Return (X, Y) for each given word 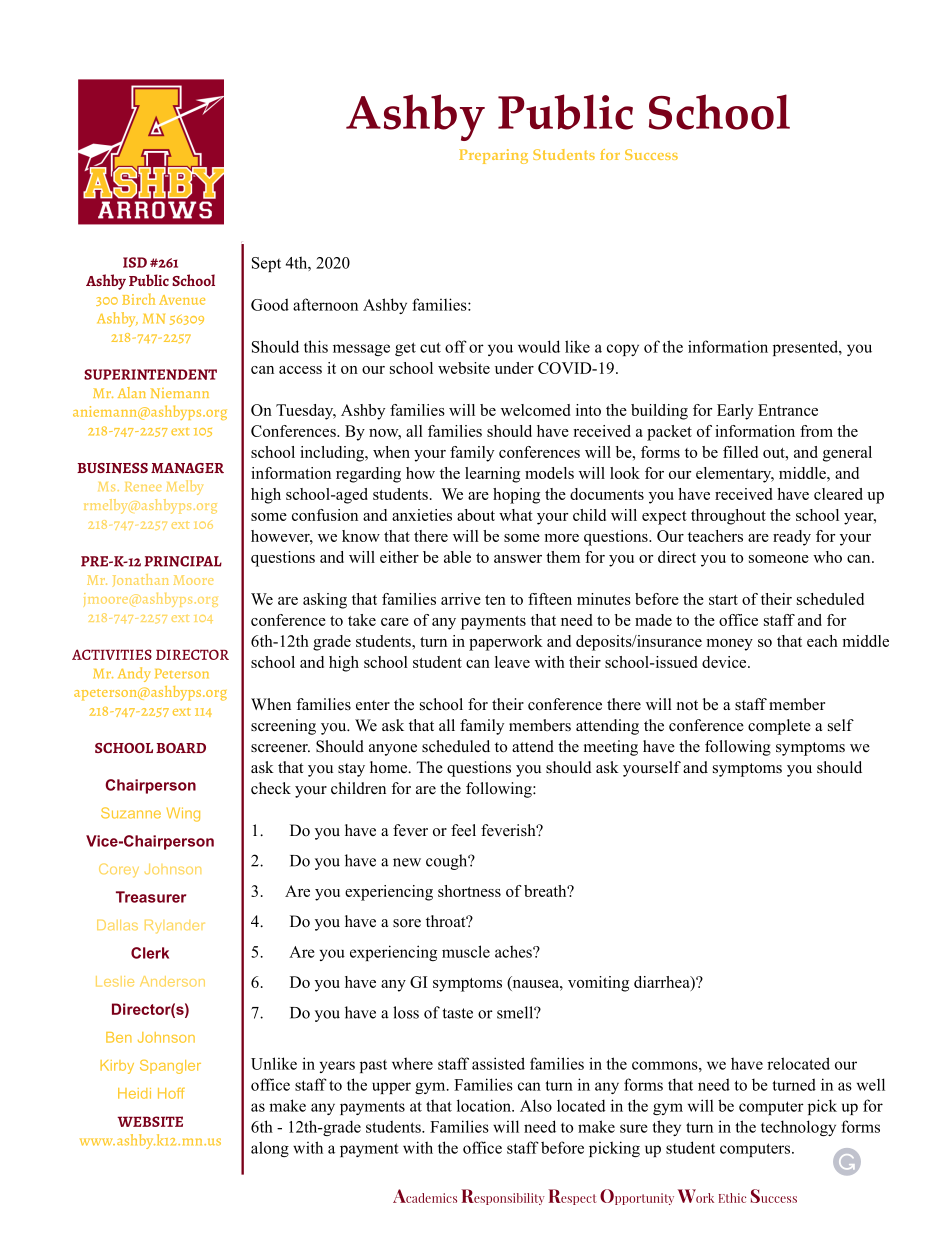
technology (798, 1128)
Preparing (493, 156)
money (730, 645)
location (485, 1105)
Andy (134, 674)
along (270, 1149)
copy (623, 350)
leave (512, 662)
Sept (266, 264)
